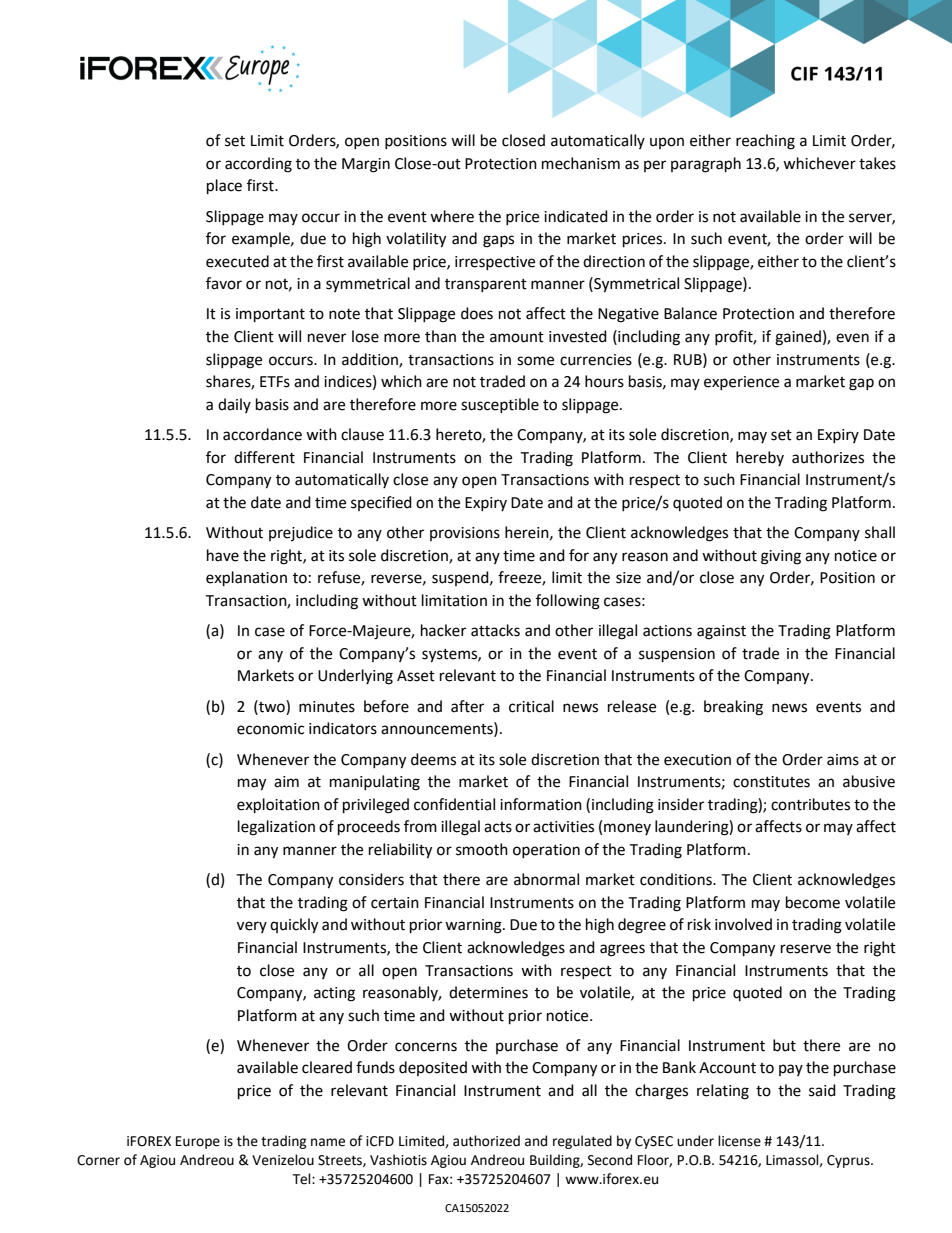 The image size is (952, 1233). Describe the element at coordinates (252, 927) in the page. I see `very` at that location.
